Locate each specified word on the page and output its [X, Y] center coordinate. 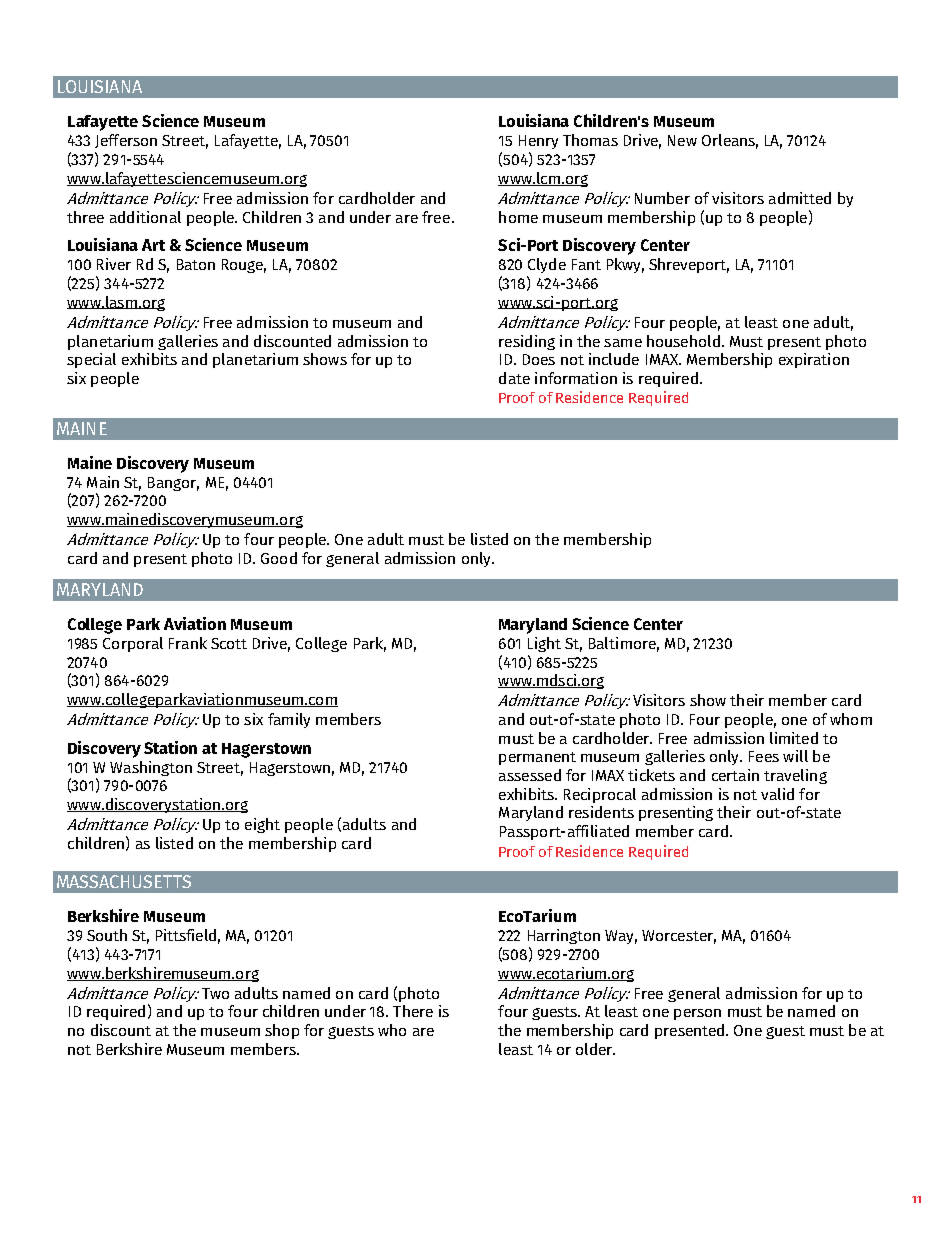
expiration [814, 360]
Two [215, 993]
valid [777, 794]
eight [262, 825]
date [514, 378]
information [576, 378]
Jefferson [126, 141]
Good [279, 558]
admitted [800, 198]
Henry [538, 142]
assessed [530, 775]
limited [794, 738]
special [91, 360]
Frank [188, 643]
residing [527, 342]
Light [544, 644]
